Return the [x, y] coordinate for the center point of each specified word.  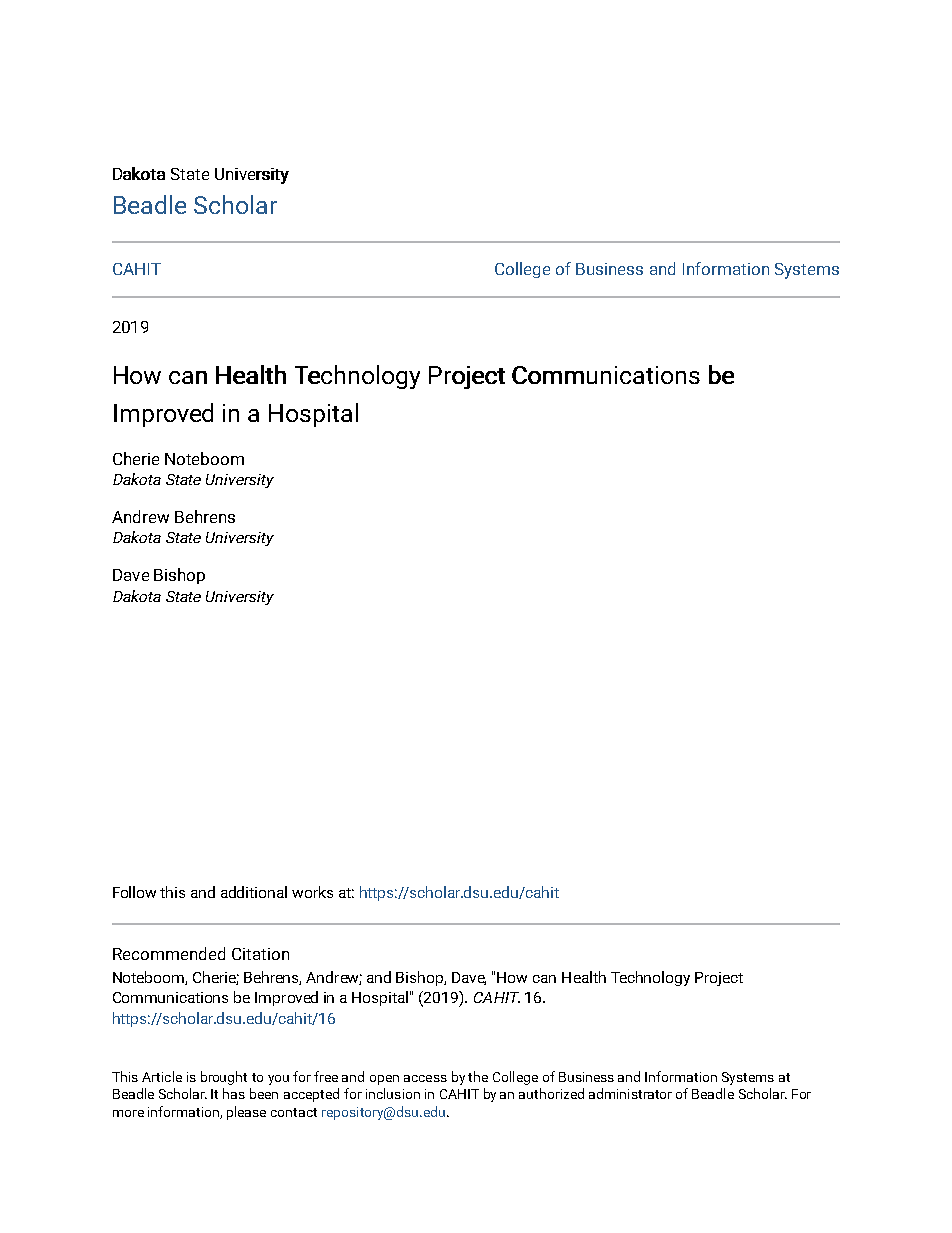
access [425, 1078]
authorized [551, 1093]
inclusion [393, 1093]
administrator [630, 1093]
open [384, 1080]
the [478, 1076]
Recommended [169, 953]
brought [224, 1078]
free [326, 1076]
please [246, 1113]
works [312, 892]
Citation [260, 954]
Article [162, 1076]
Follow [134, 892]
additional [254, 892]
